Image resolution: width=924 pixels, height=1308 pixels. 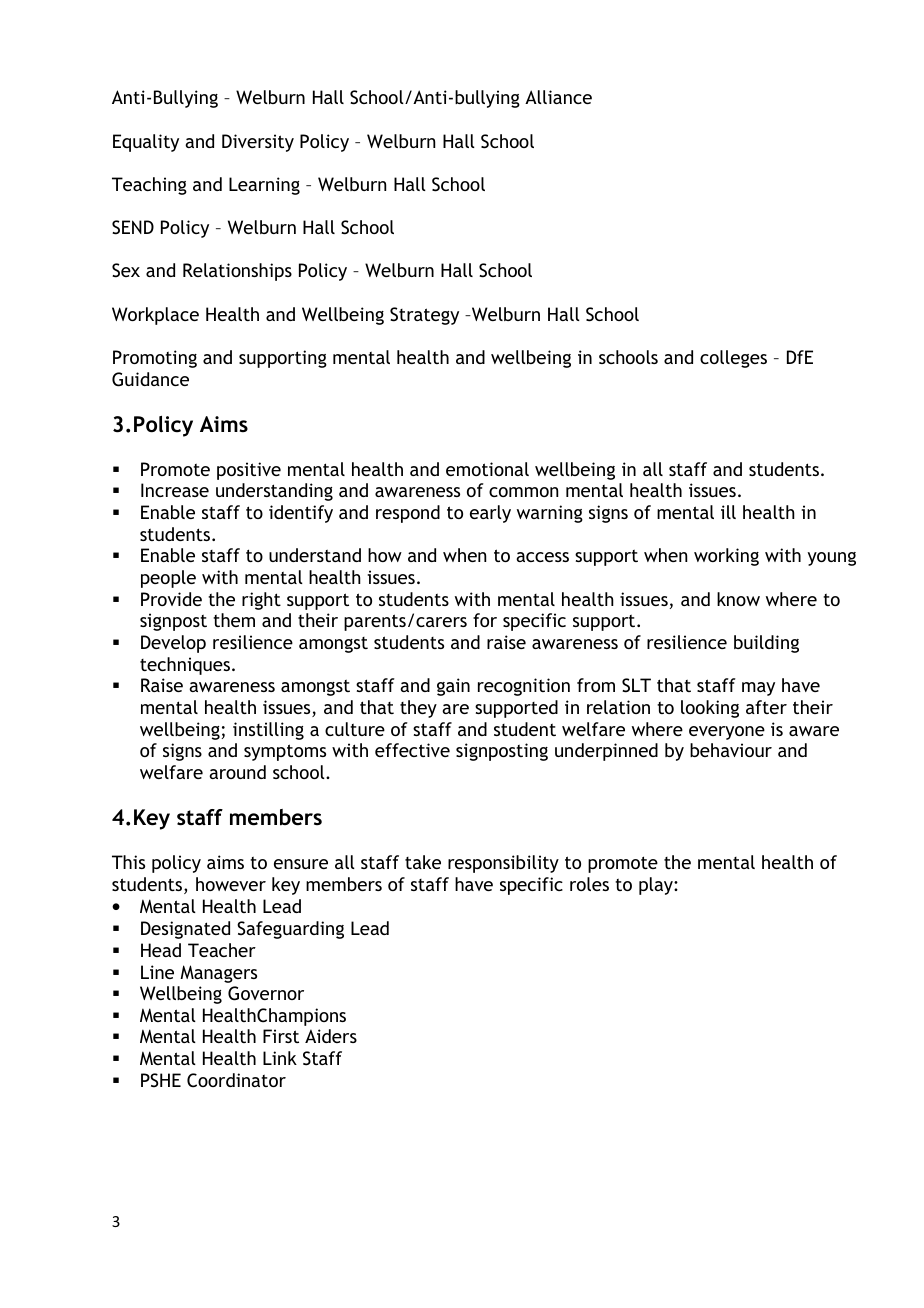 I want to click on Promoting, so click(x=155, y=359).
